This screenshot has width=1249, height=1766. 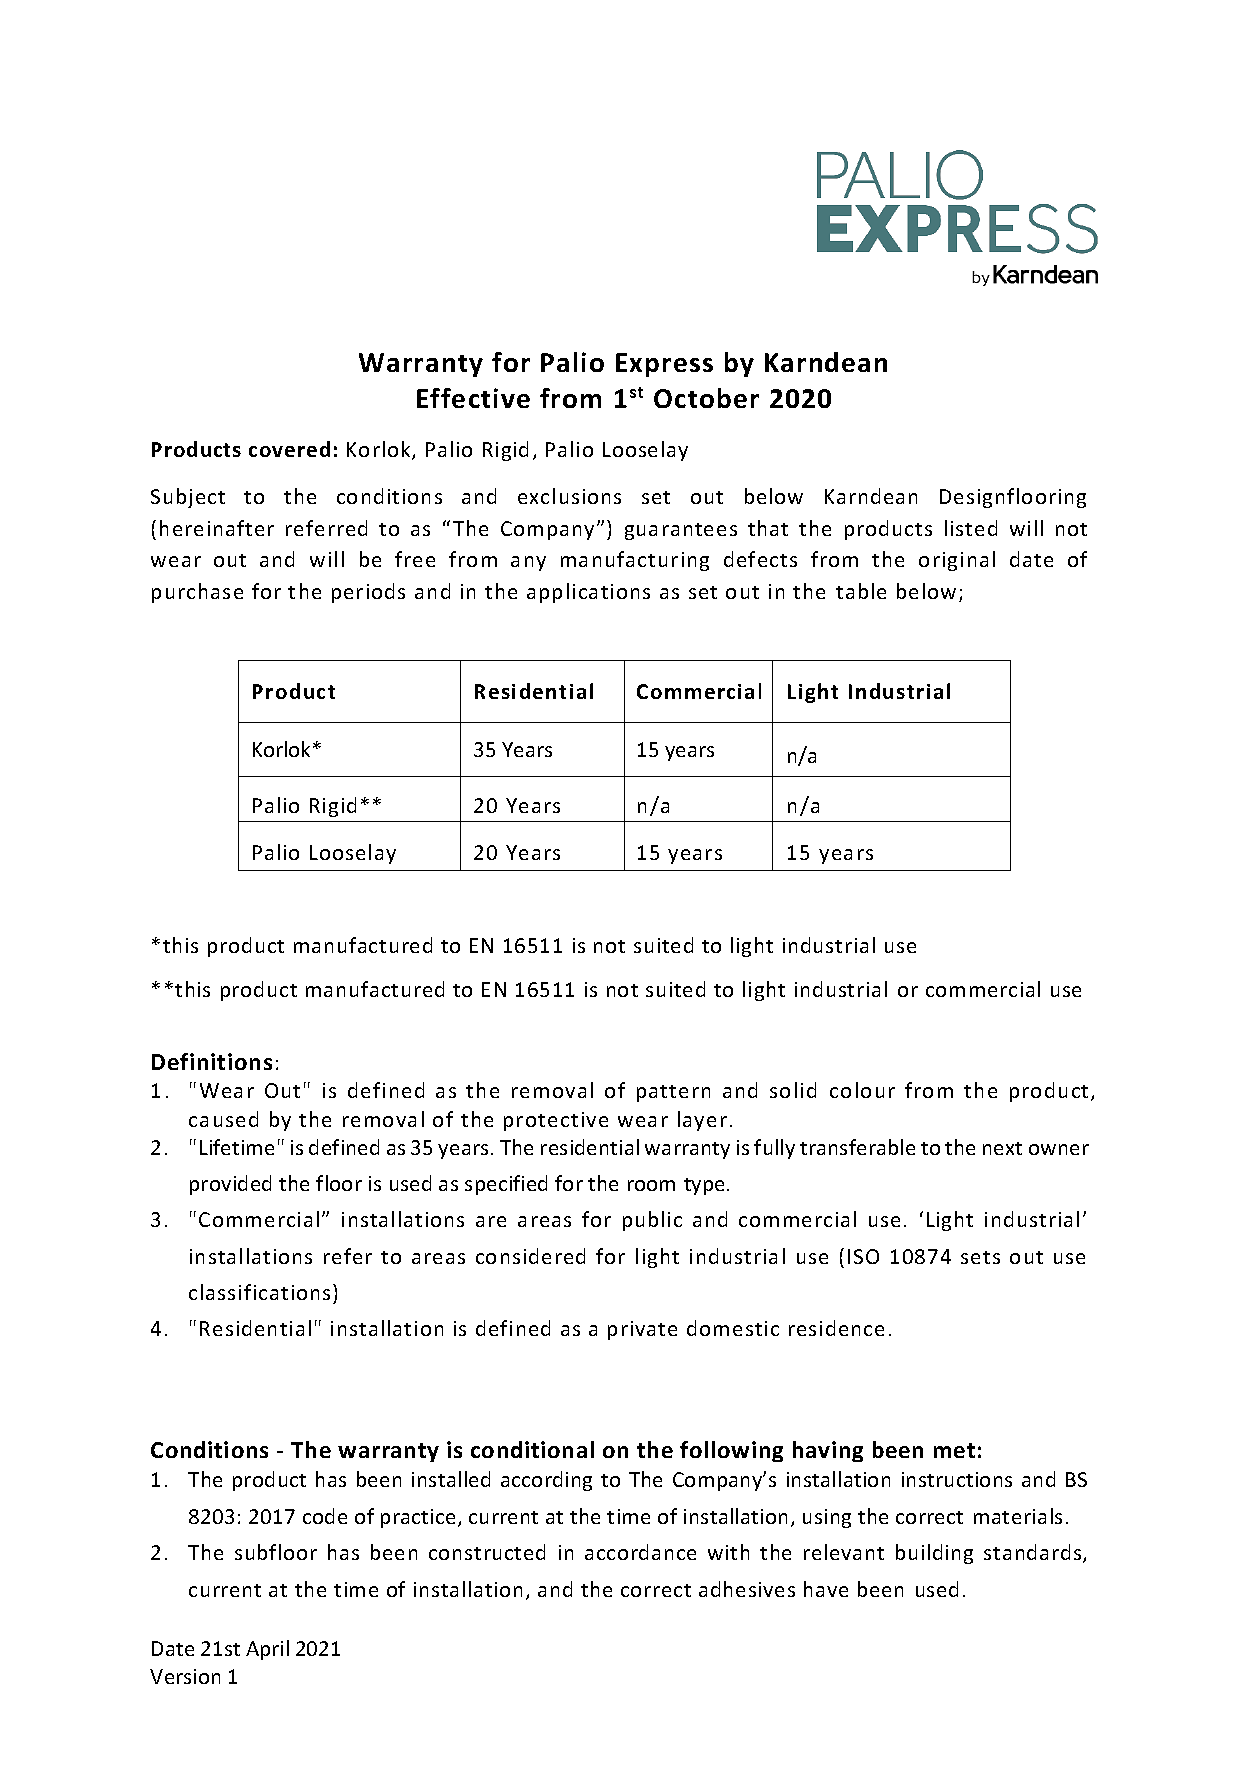 What do you see at coordinates (640, 1552) in the screenshot?
I see `accordance` at bounding box center [640, 1552].
